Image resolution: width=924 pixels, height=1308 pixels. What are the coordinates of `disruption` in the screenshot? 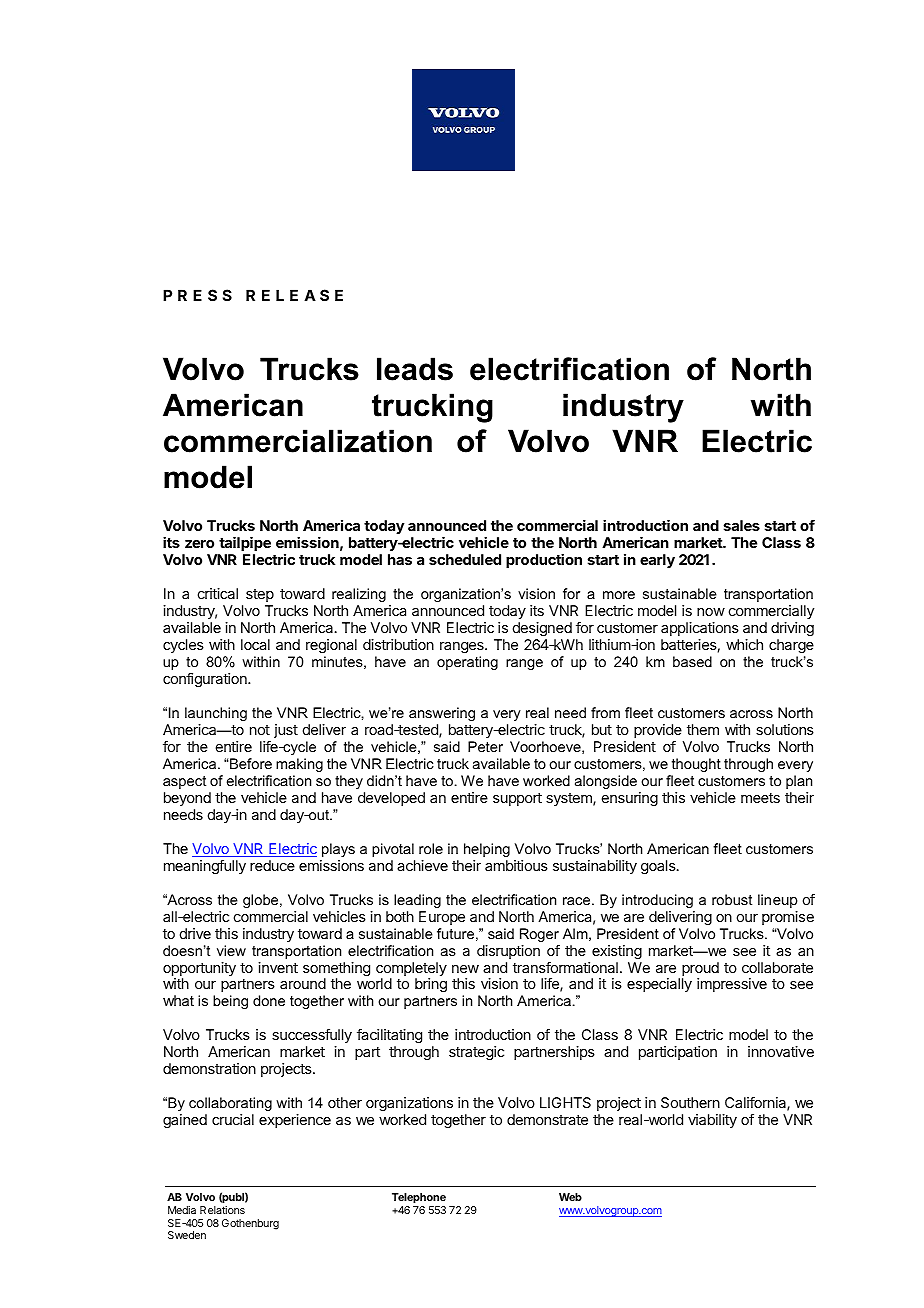 It's located at (508, 952).
